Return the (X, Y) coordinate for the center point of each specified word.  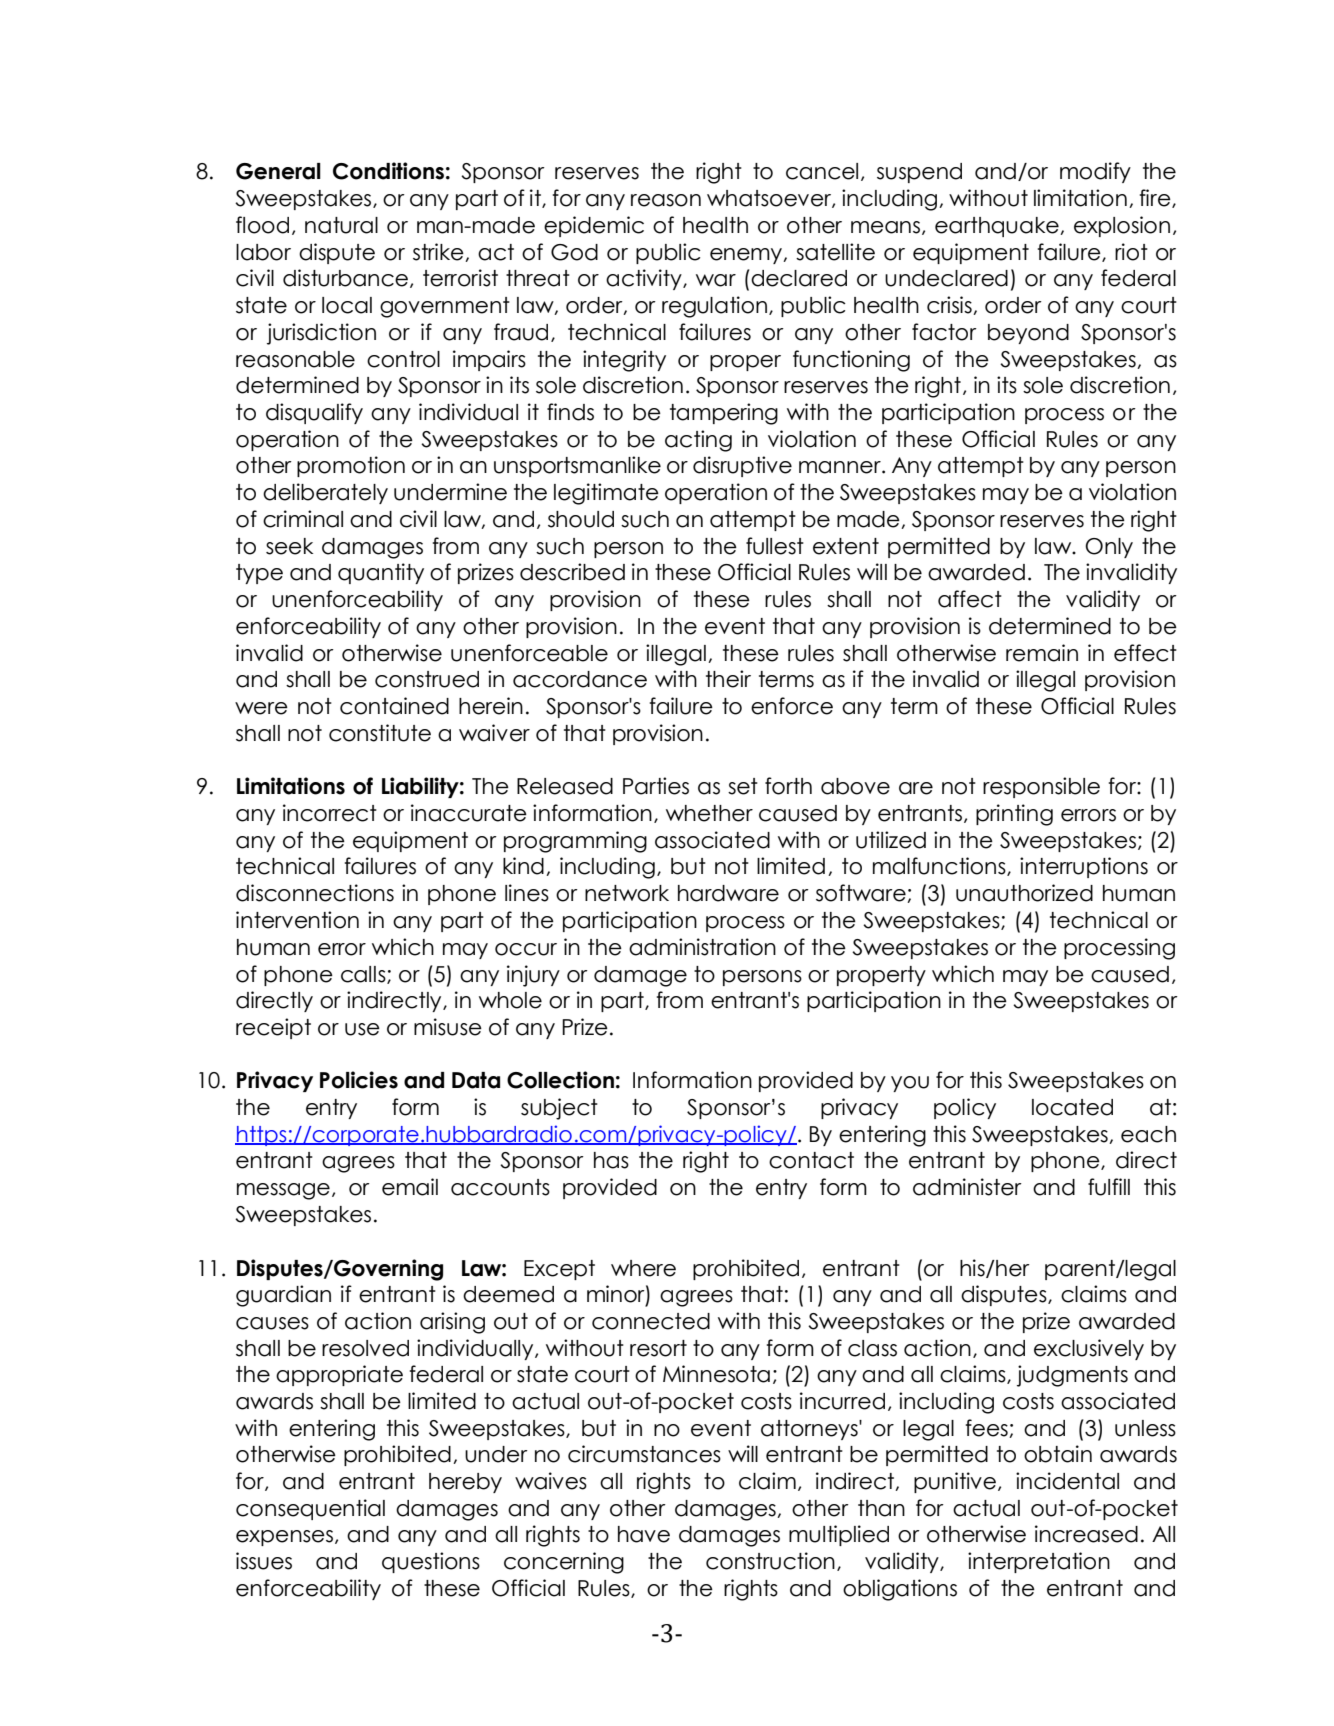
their (728, 679)
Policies (359, 1080)
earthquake (998, 227)
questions (431, 1562)
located (1072, 1107)
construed (427, 679)
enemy (747, 256)
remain (1042, 653)
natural (341, 225)
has (611, 1160)
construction (770, 1561)
